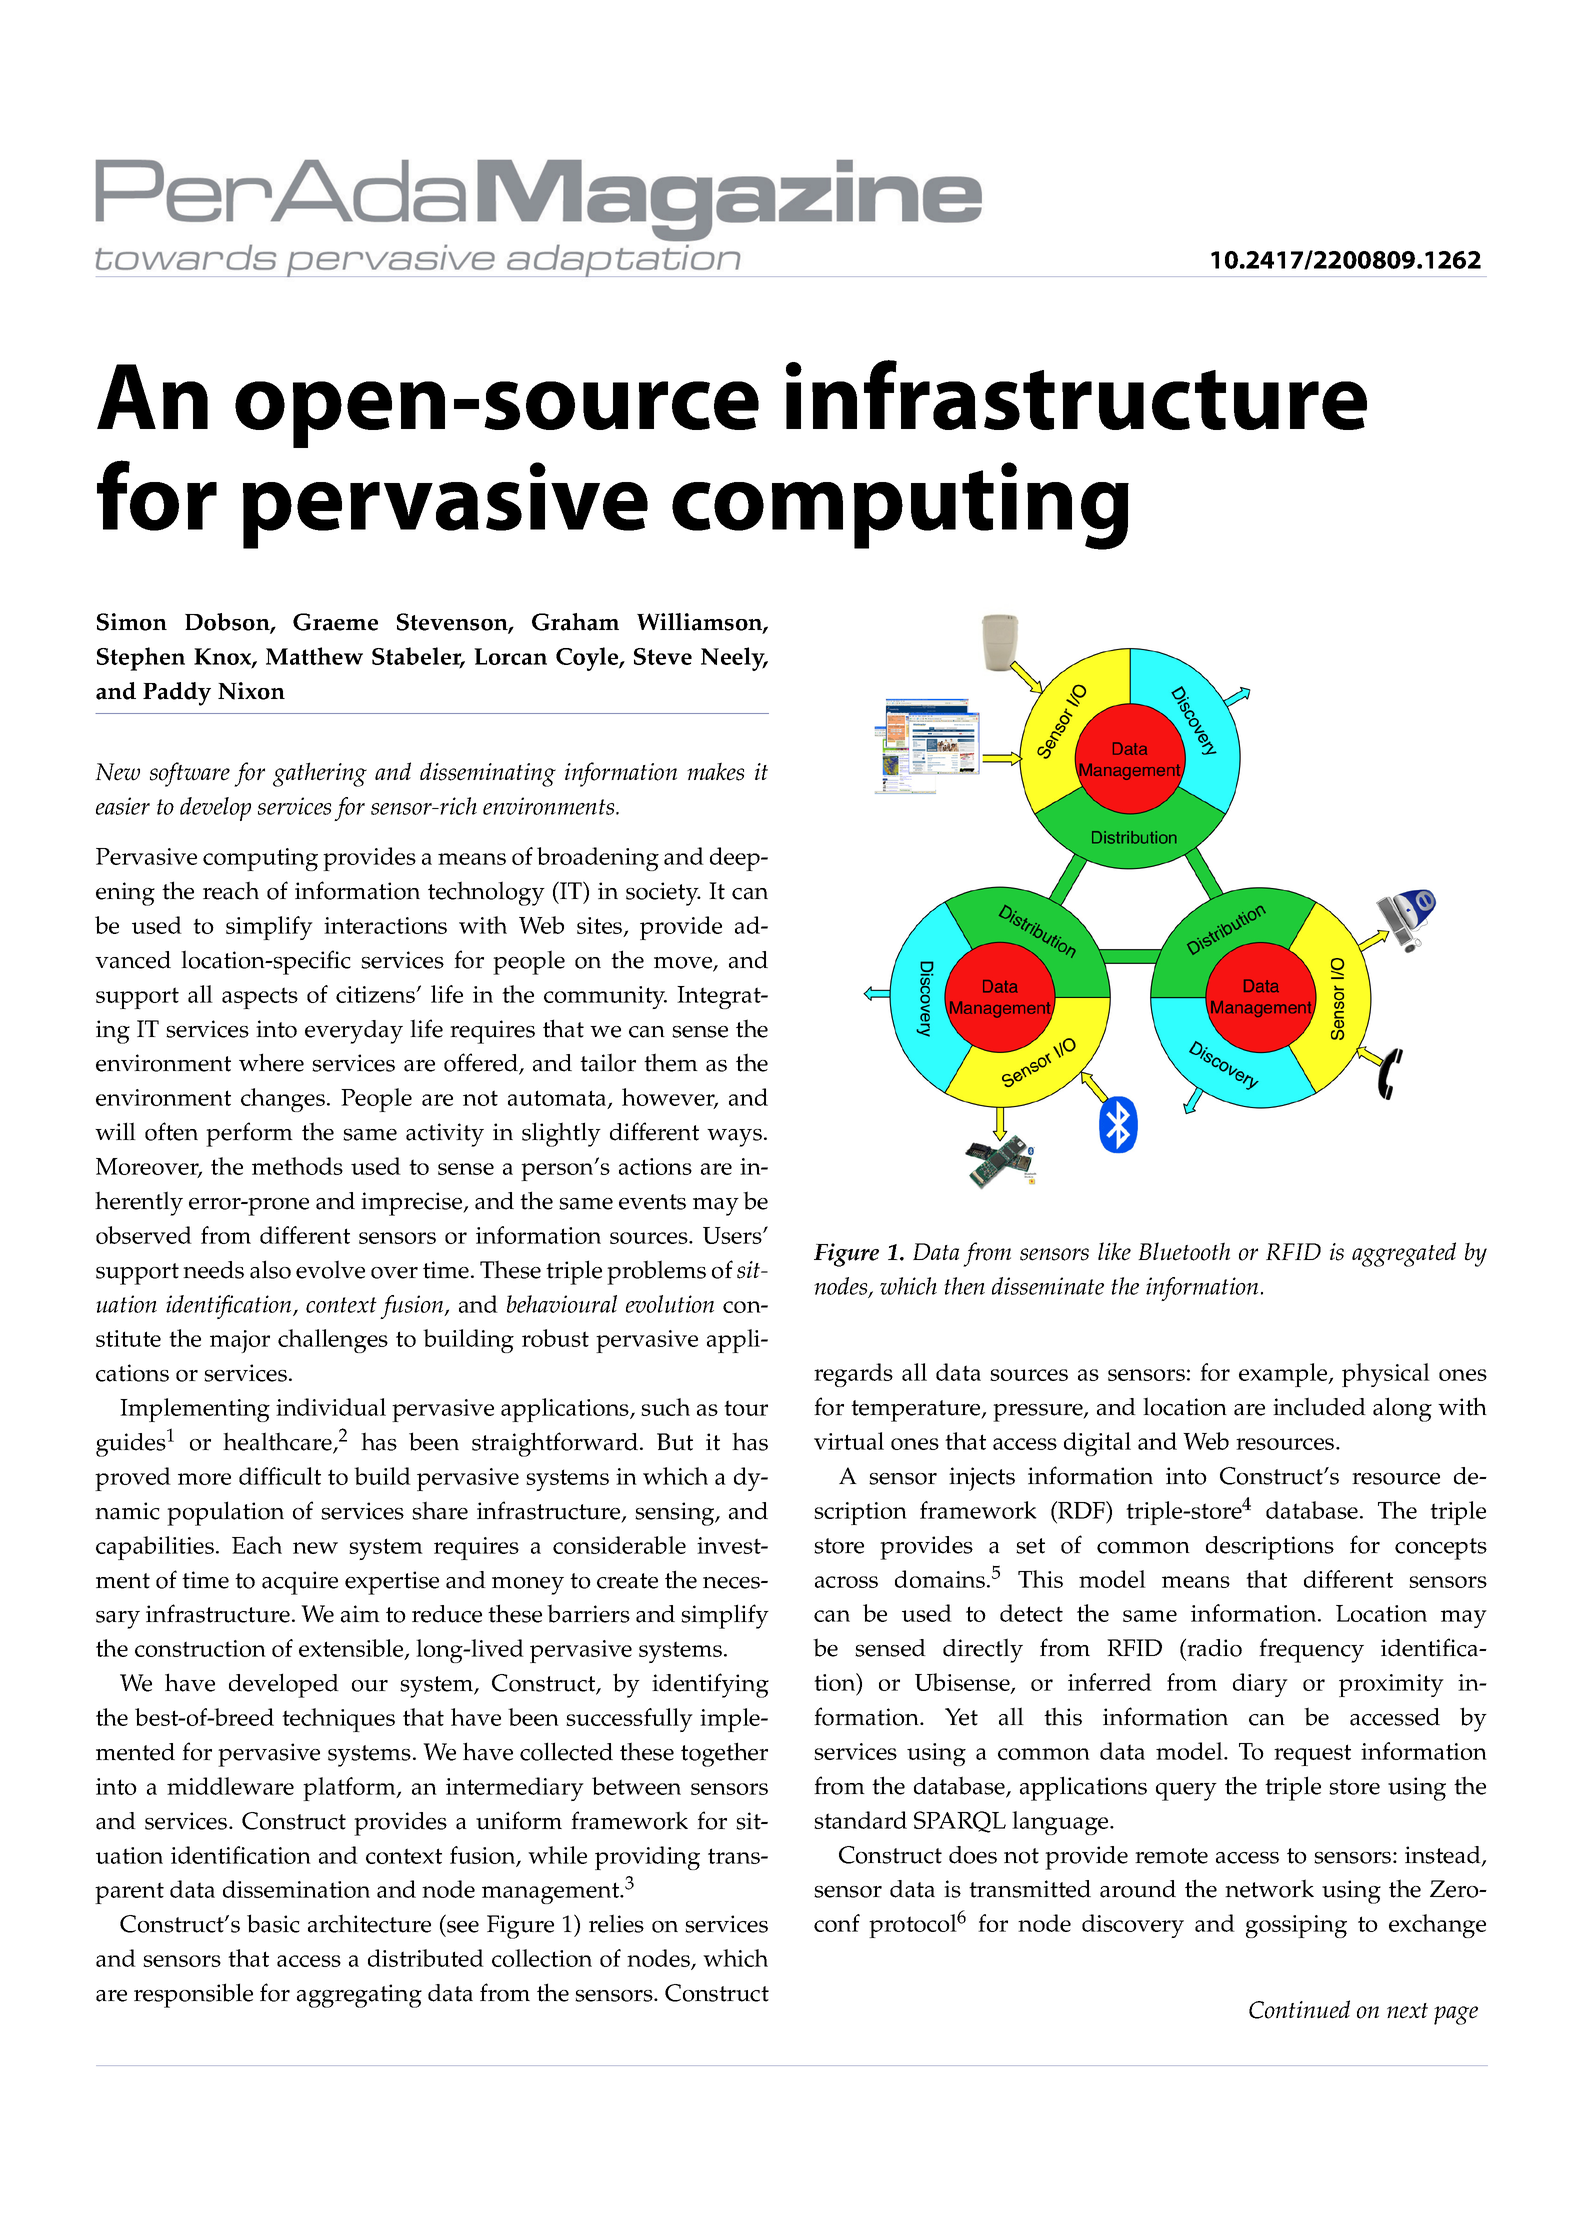  What do you see at coordinates (240, 1341) in the image?
I see `major` at bounding box center [240, 1341].
